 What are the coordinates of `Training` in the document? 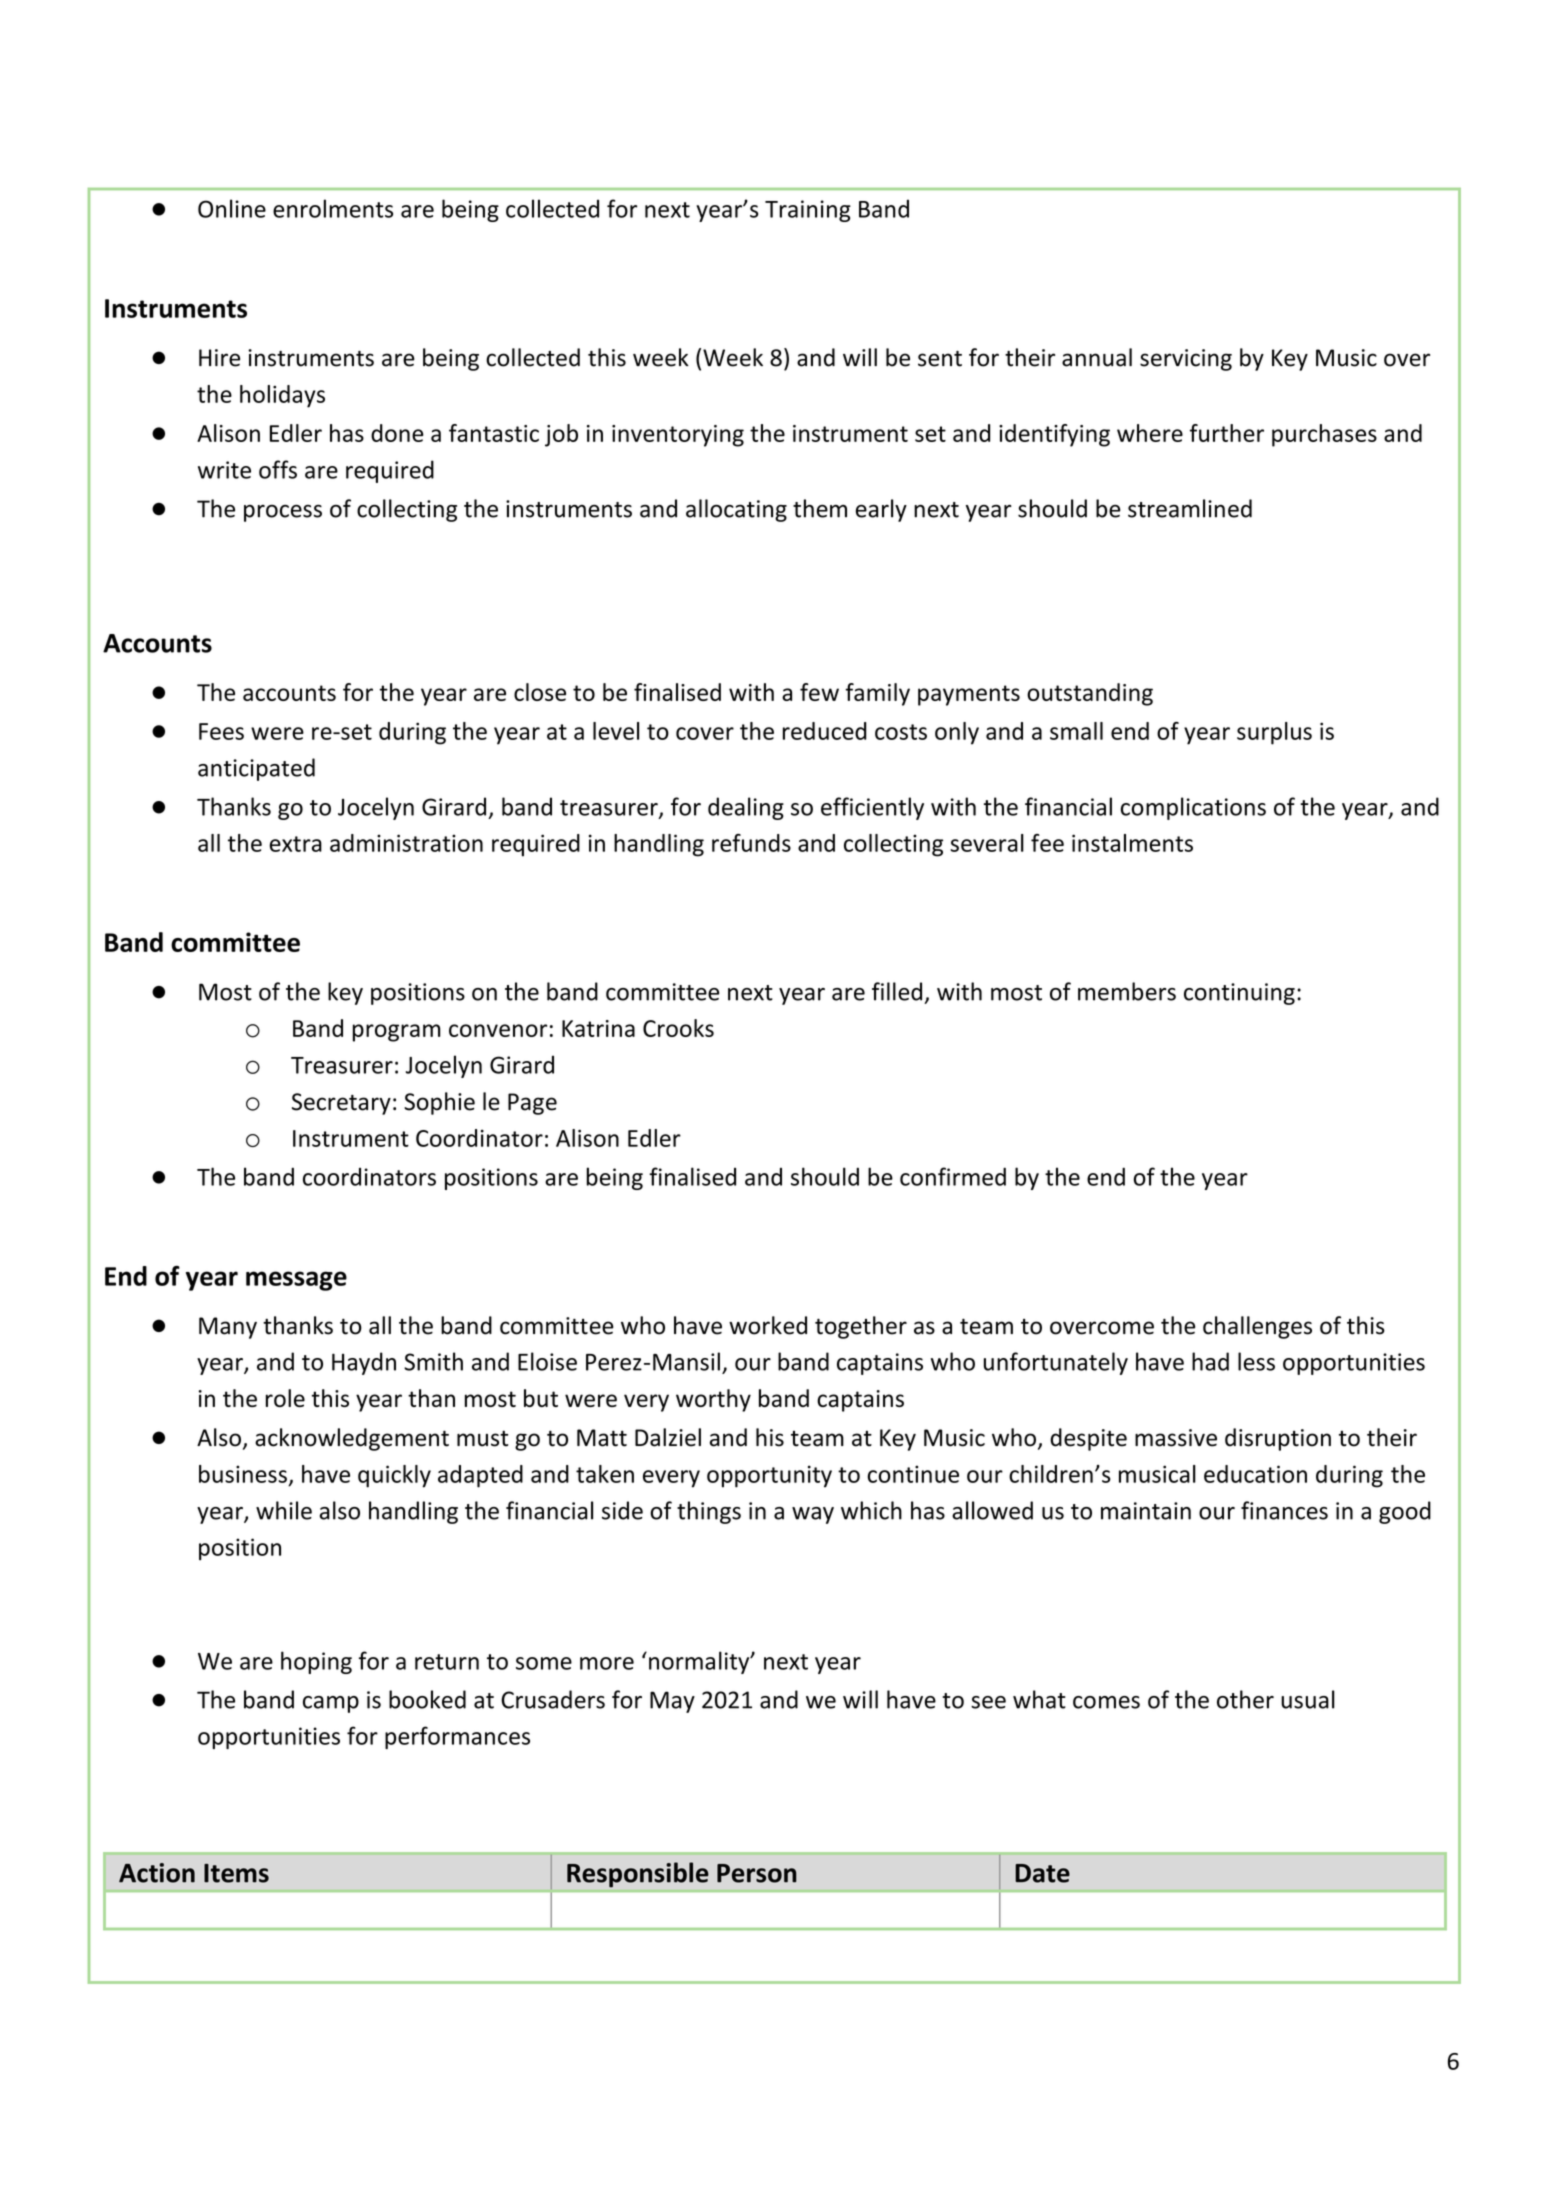 It's located at (808, 211).
